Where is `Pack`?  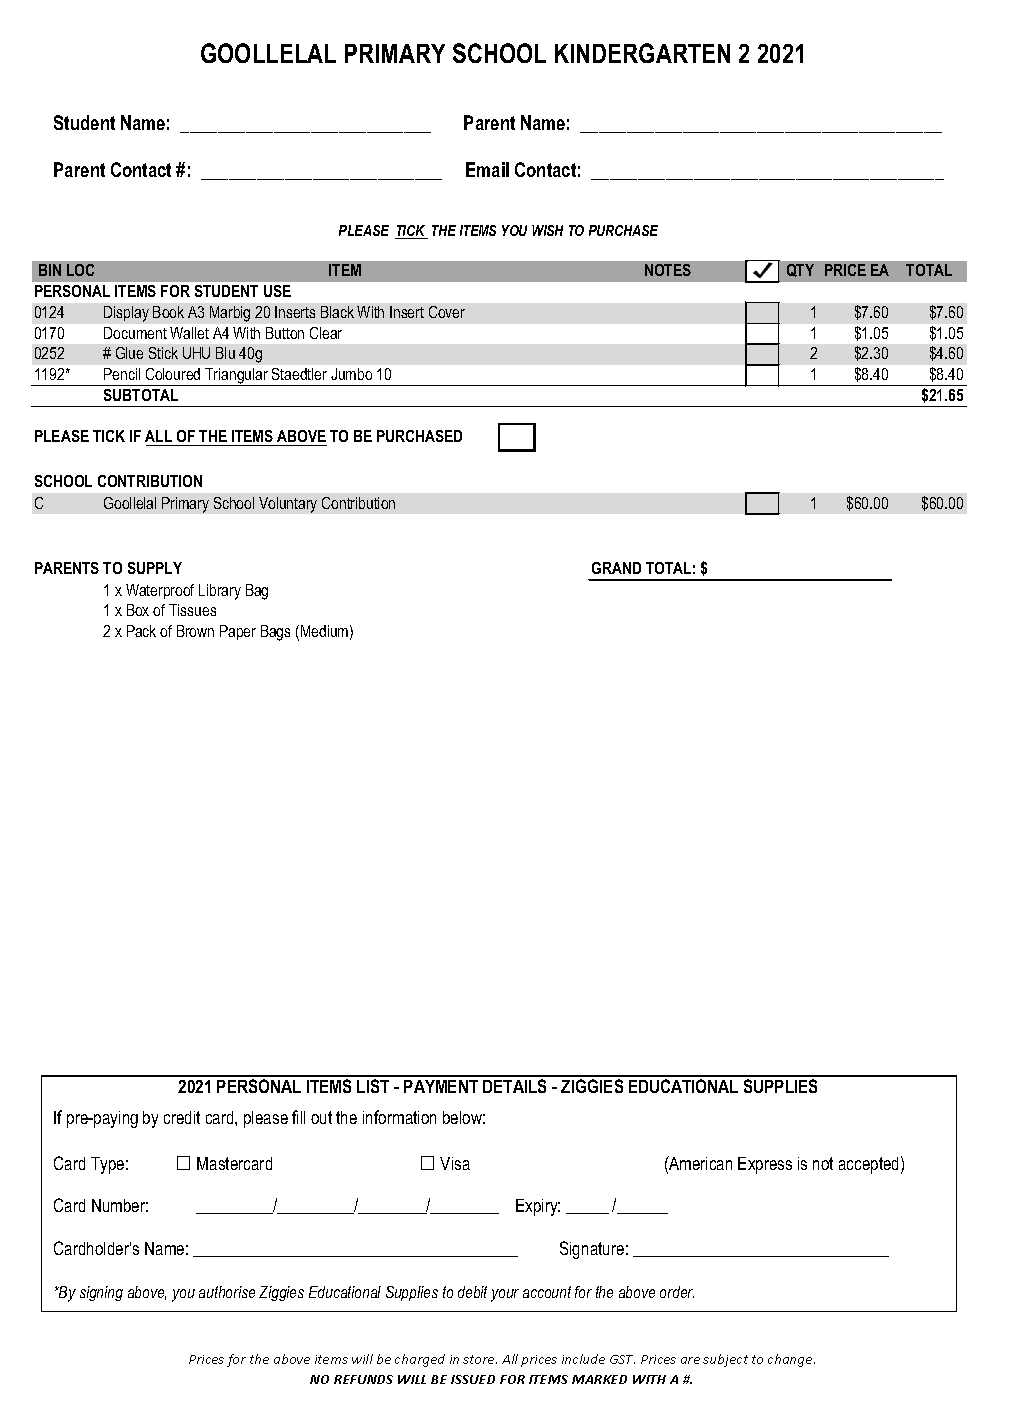 Pack is located at coordinates (141, 631).
